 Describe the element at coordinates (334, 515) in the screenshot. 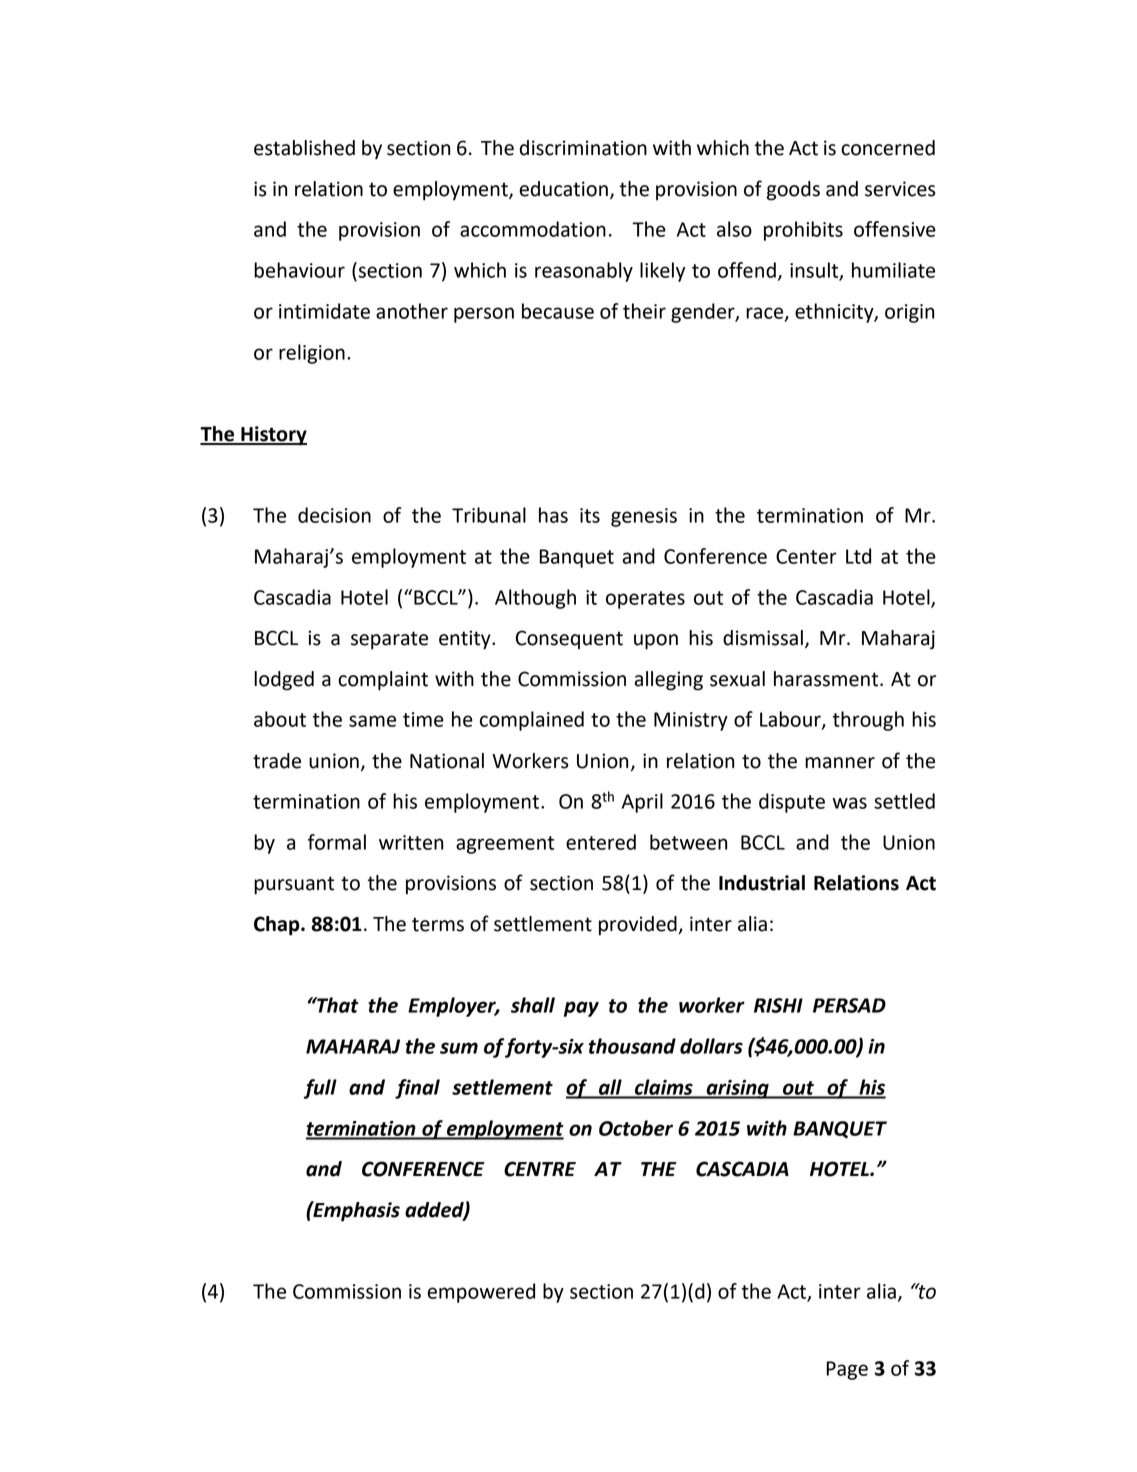

I see `decision` at that location.
